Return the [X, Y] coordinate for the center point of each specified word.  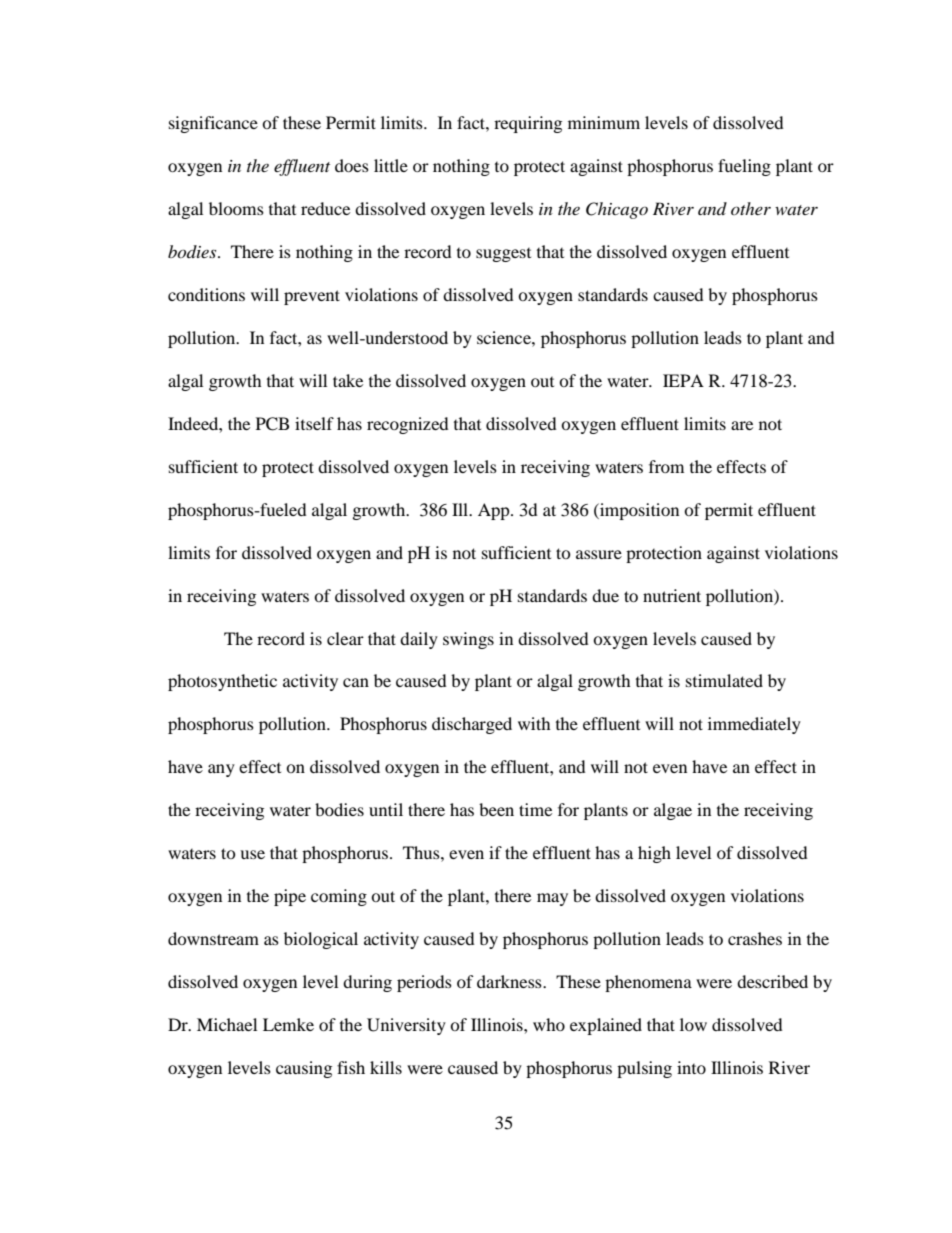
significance [213, 124]
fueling [744, 167]
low [693, 1024]
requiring [528, 124]
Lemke [288, 1024]
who [549, 1024]
